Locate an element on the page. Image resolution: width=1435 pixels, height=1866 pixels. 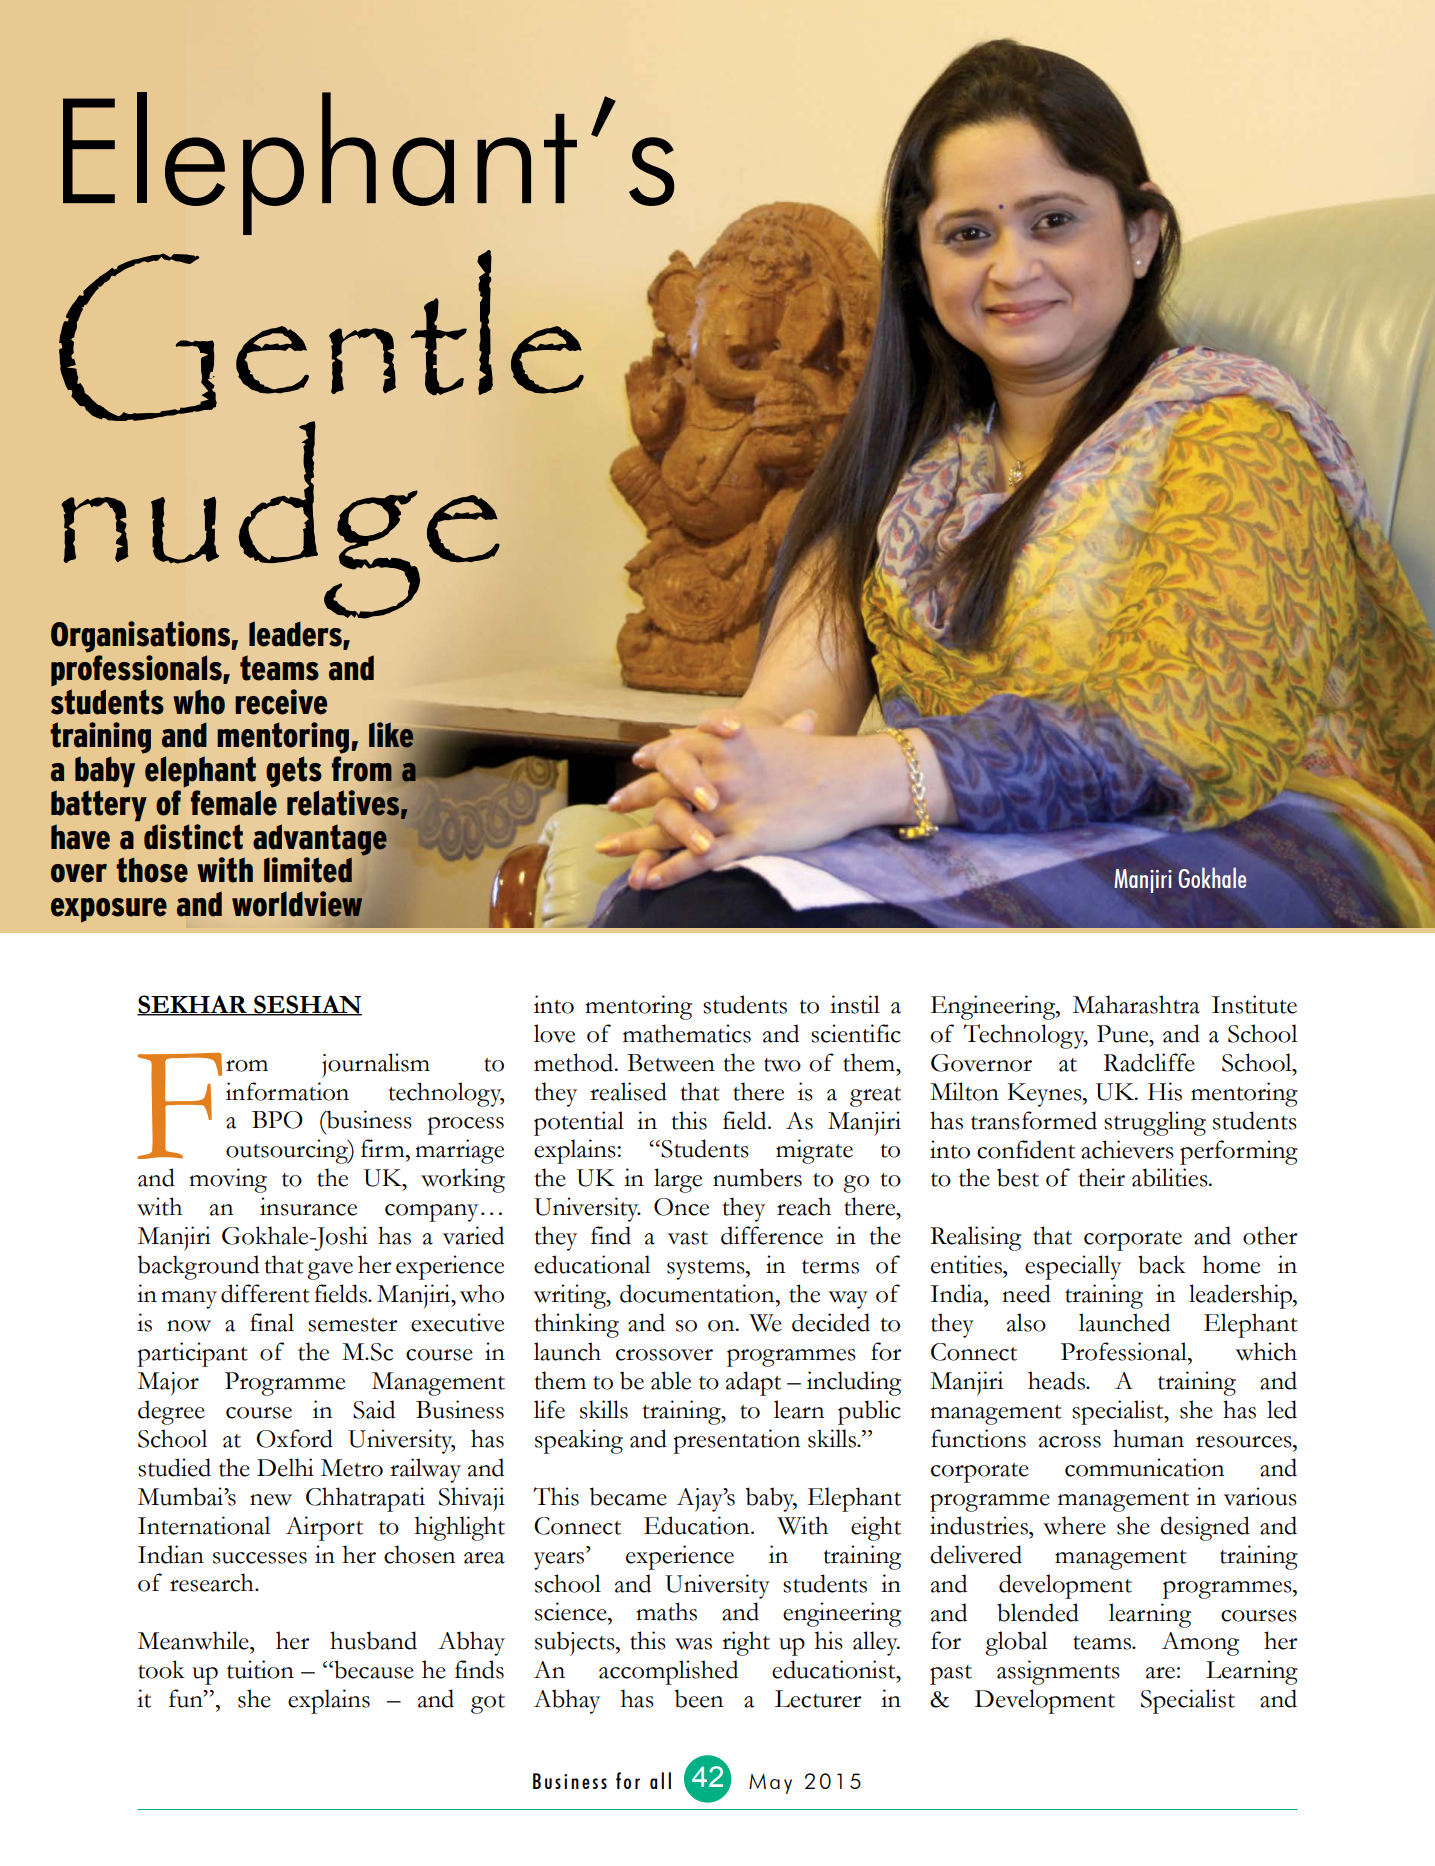
assignments is located at coordinates (1058, 1672).
